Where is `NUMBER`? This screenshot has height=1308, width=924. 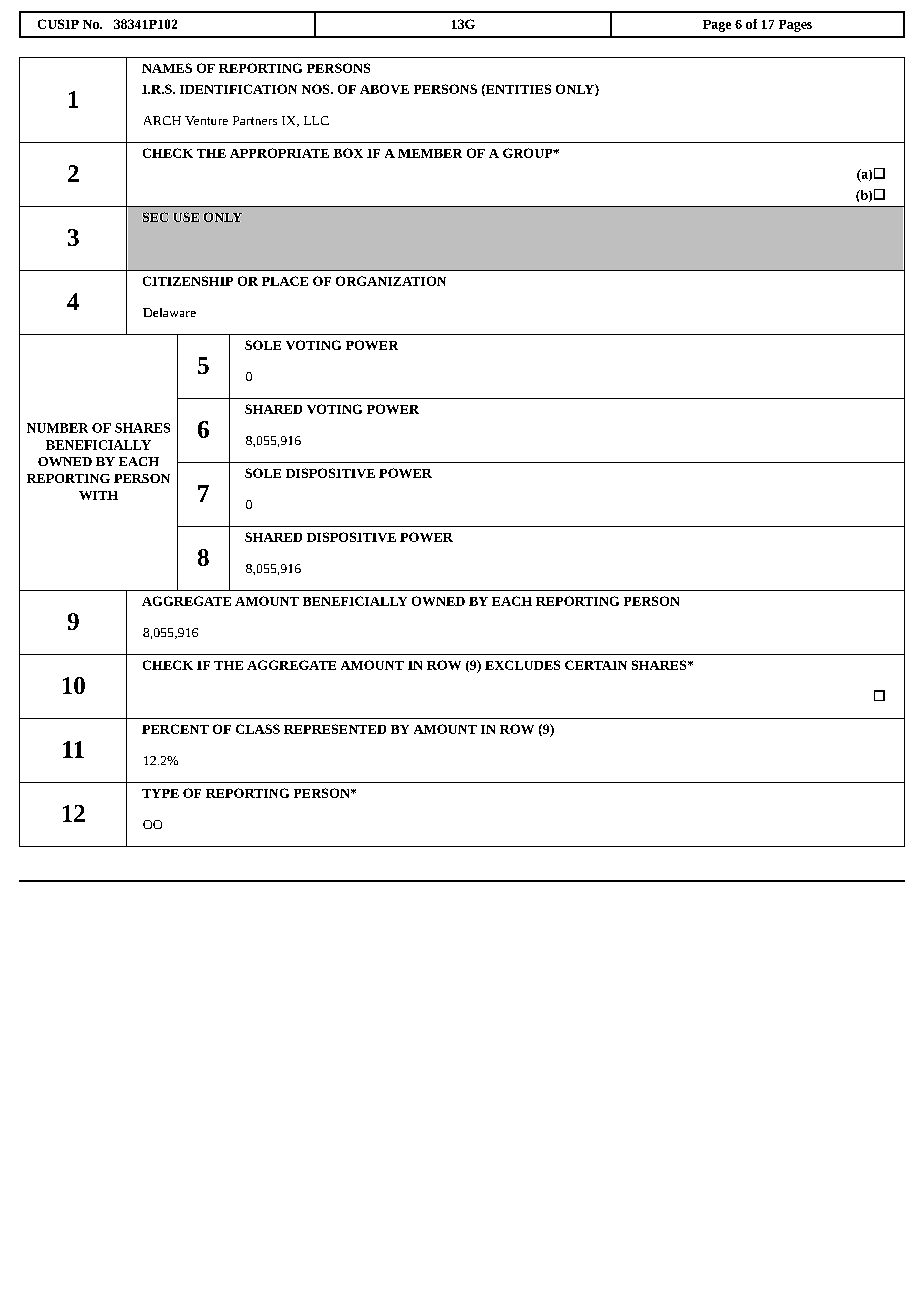 NUMBER is located at coordinates (57, 428).
